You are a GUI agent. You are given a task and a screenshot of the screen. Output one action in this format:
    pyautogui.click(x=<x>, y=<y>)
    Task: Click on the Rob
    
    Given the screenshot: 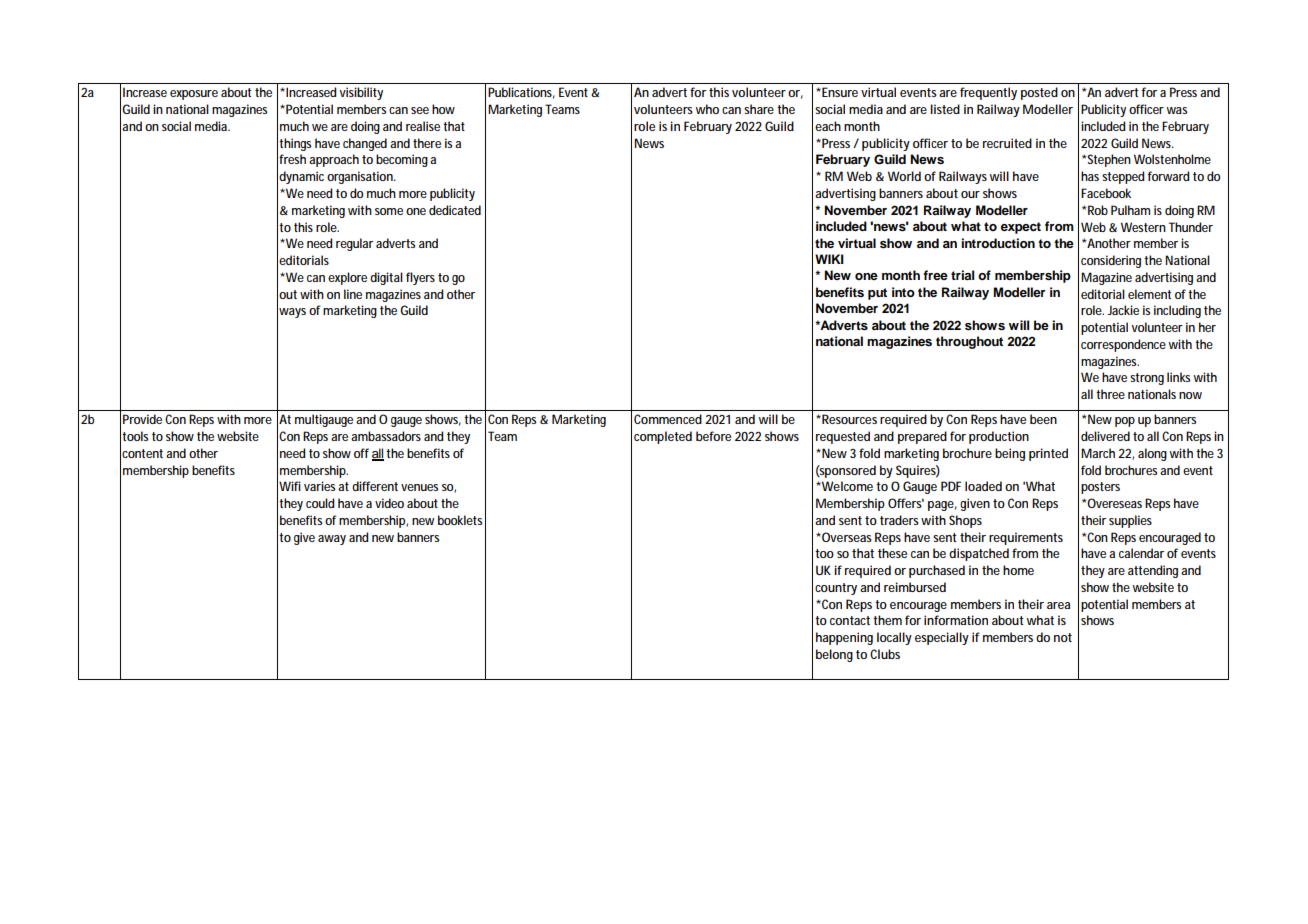 What is the action you would take?
    pyautogui.click(x=1098, y=210)
